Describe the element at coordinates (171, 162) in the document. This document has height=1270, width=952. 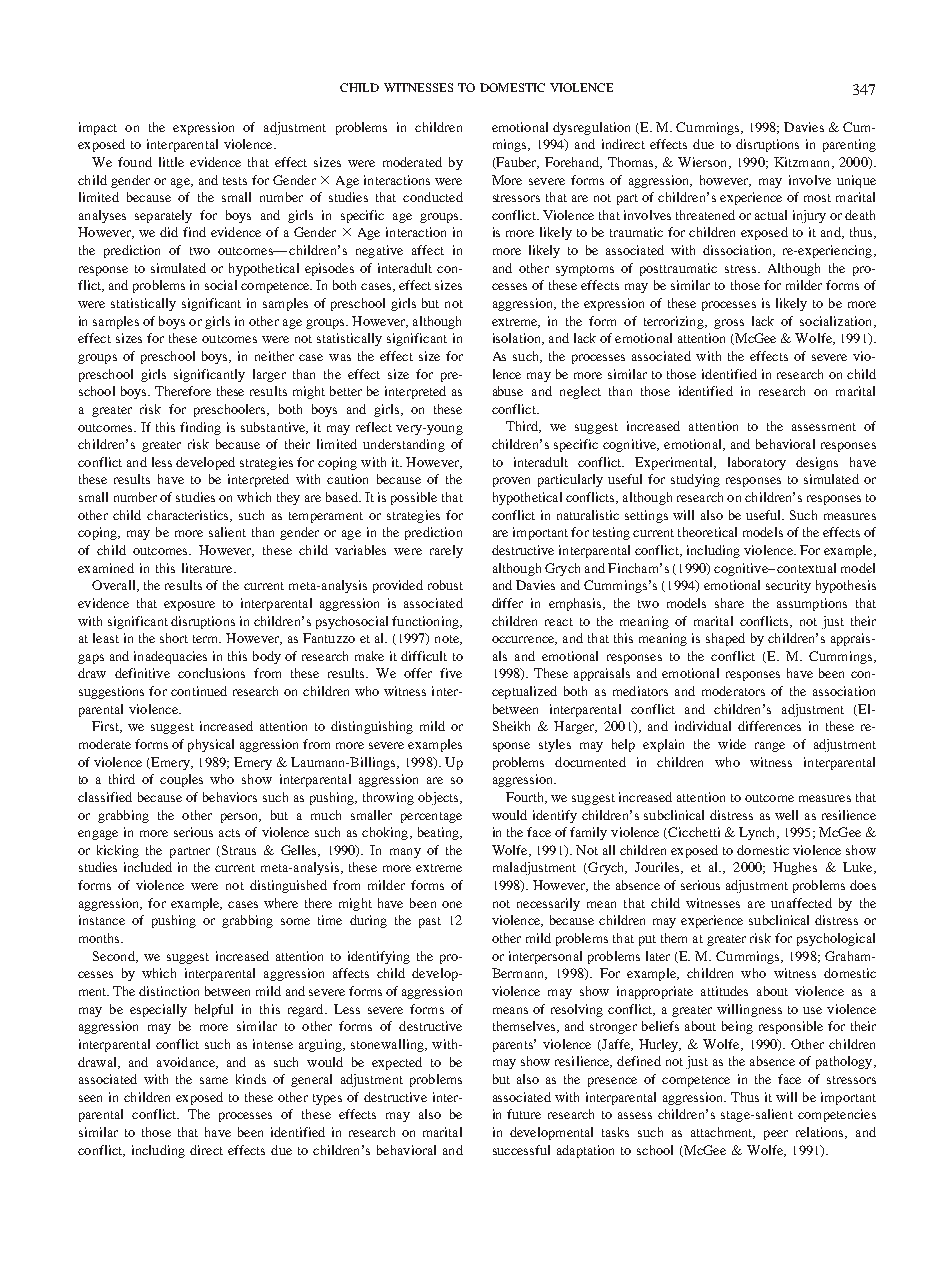
I see `little` at that location.
